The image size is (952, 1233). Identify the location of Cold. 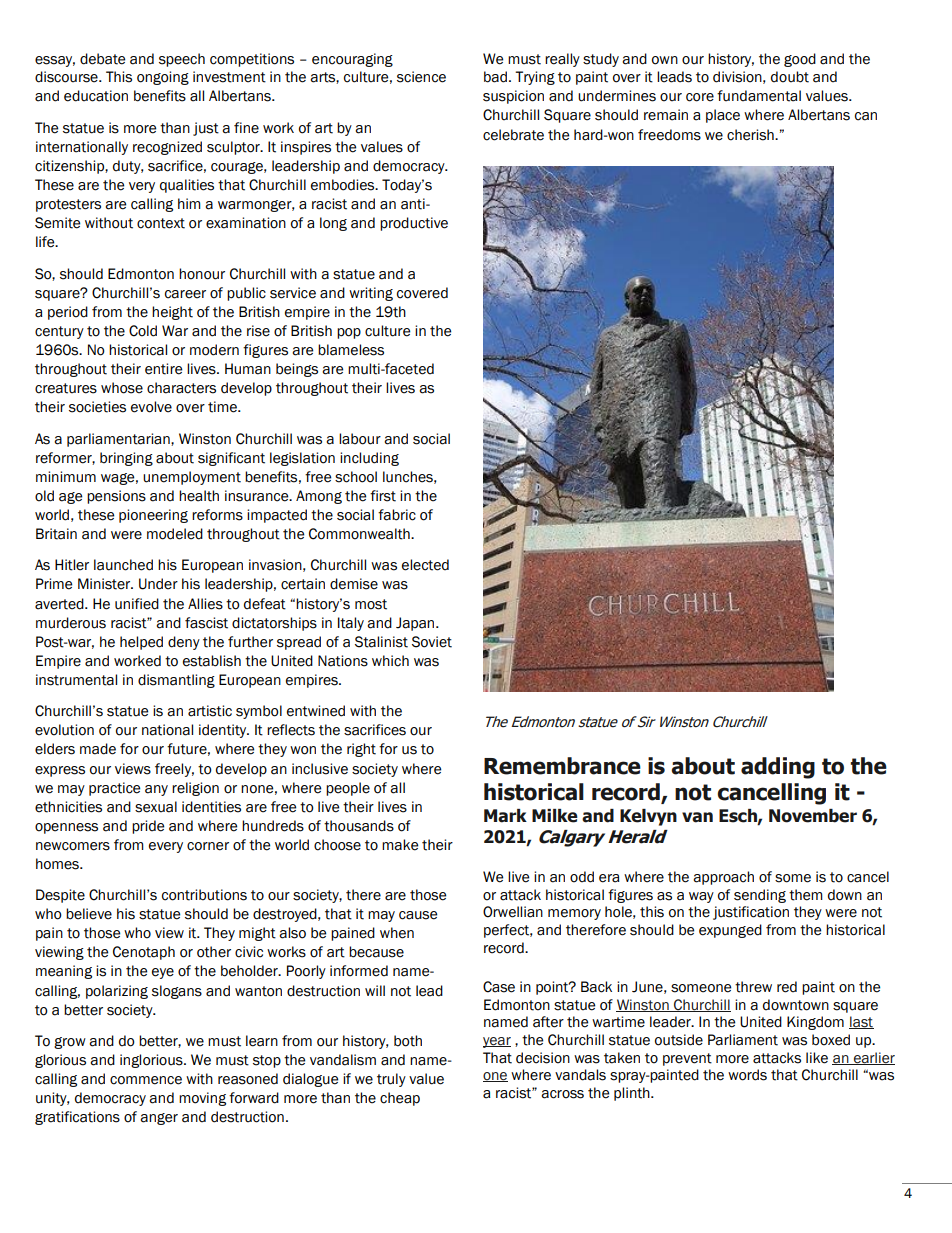
(143, 331).
